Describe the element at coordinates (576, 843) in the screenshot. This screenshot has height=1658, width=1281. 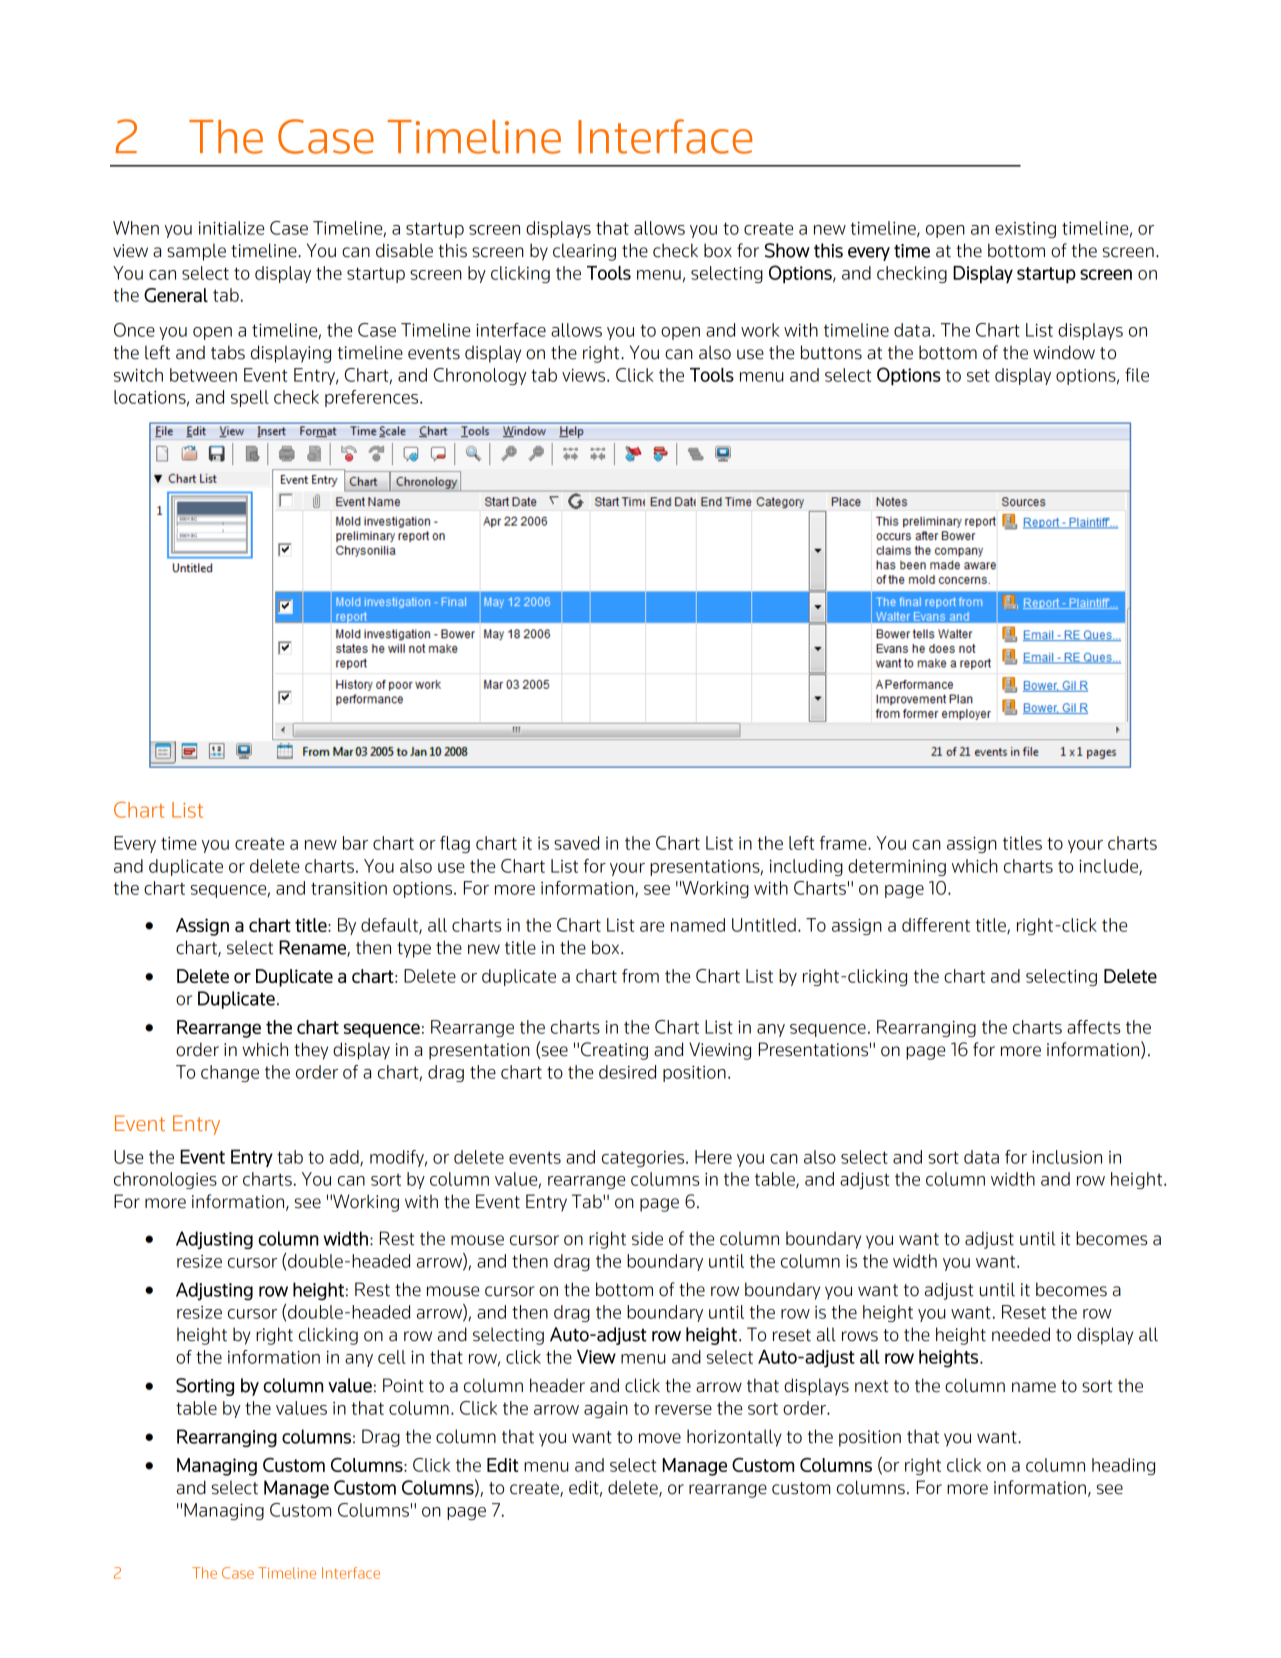
I see `saved` at that location.
